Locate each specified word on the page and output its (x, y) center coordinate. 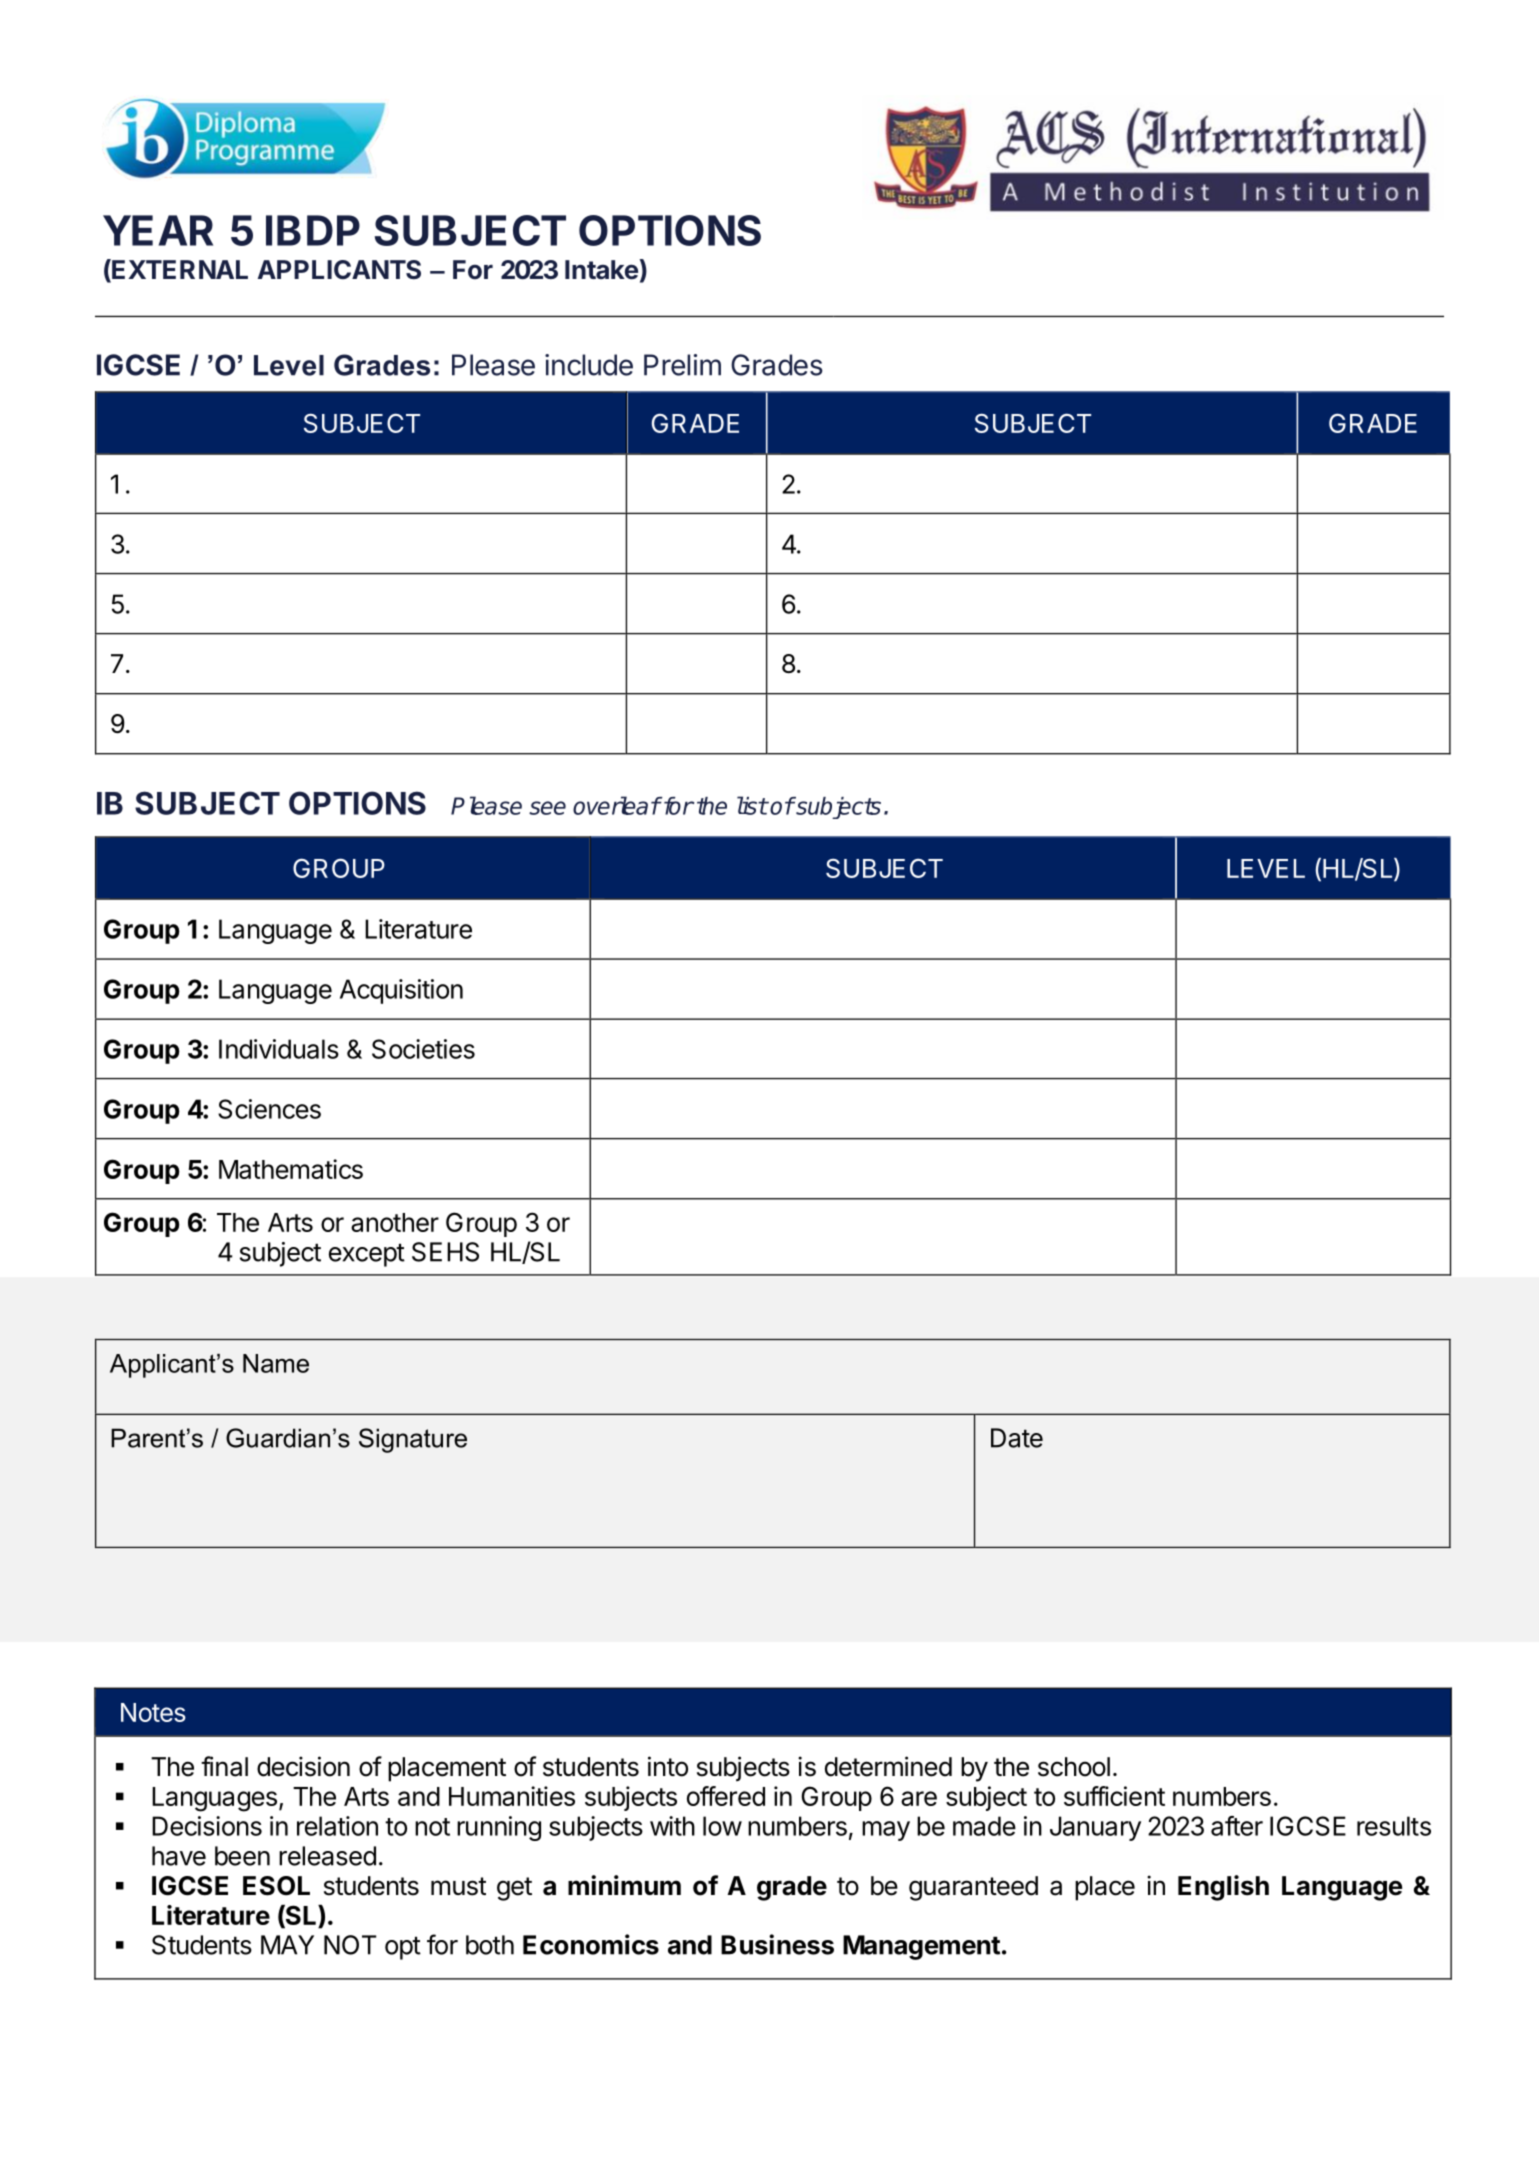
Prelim (682, 365)
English (1223, 1888)
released (327, 1856)
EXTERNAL (179, 269)
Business (777, 1944)
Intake (601, 270)
